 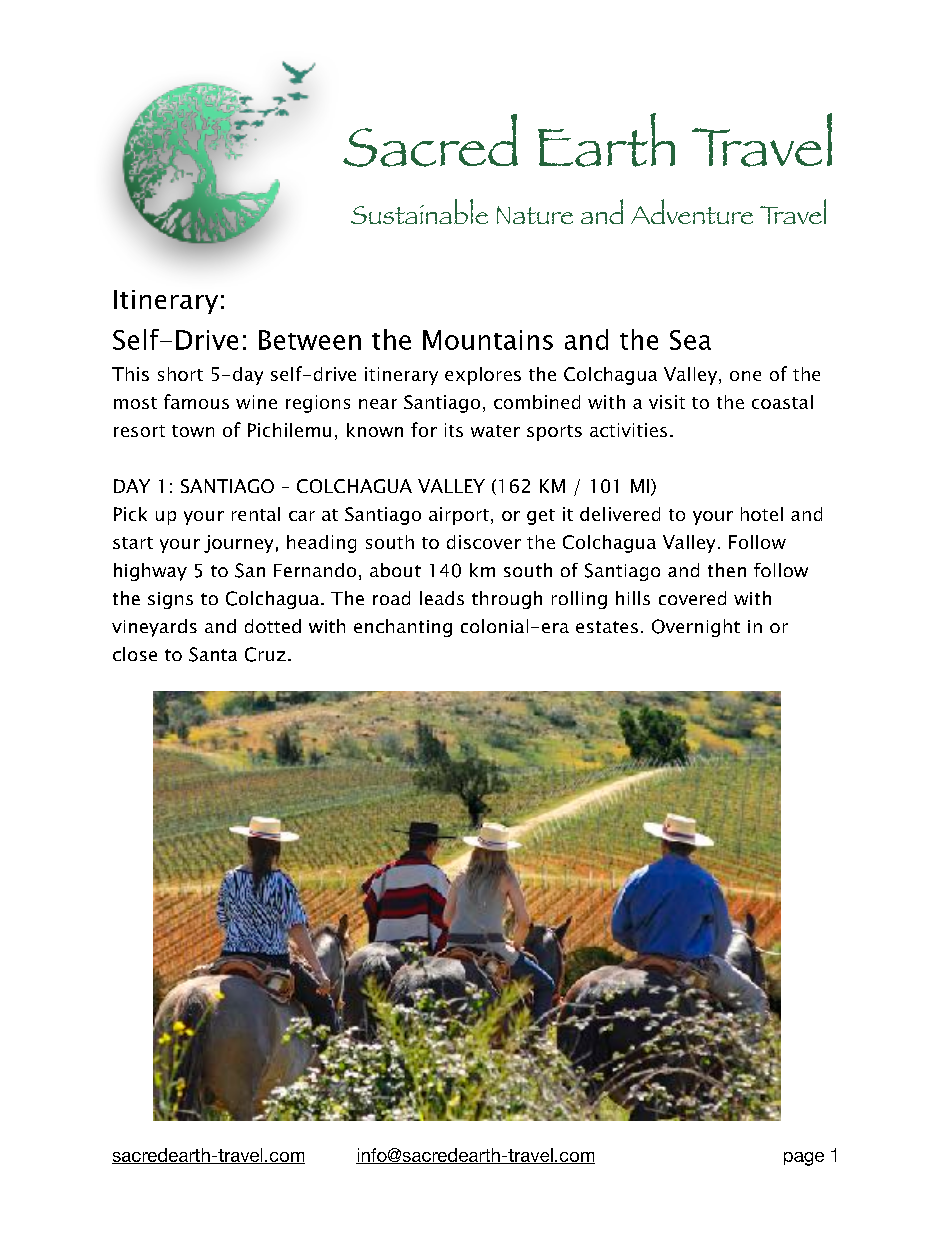 What do you see at coordinates (692, 211) in the page?
I see `Adventure` at bounding box center [692, 211].
